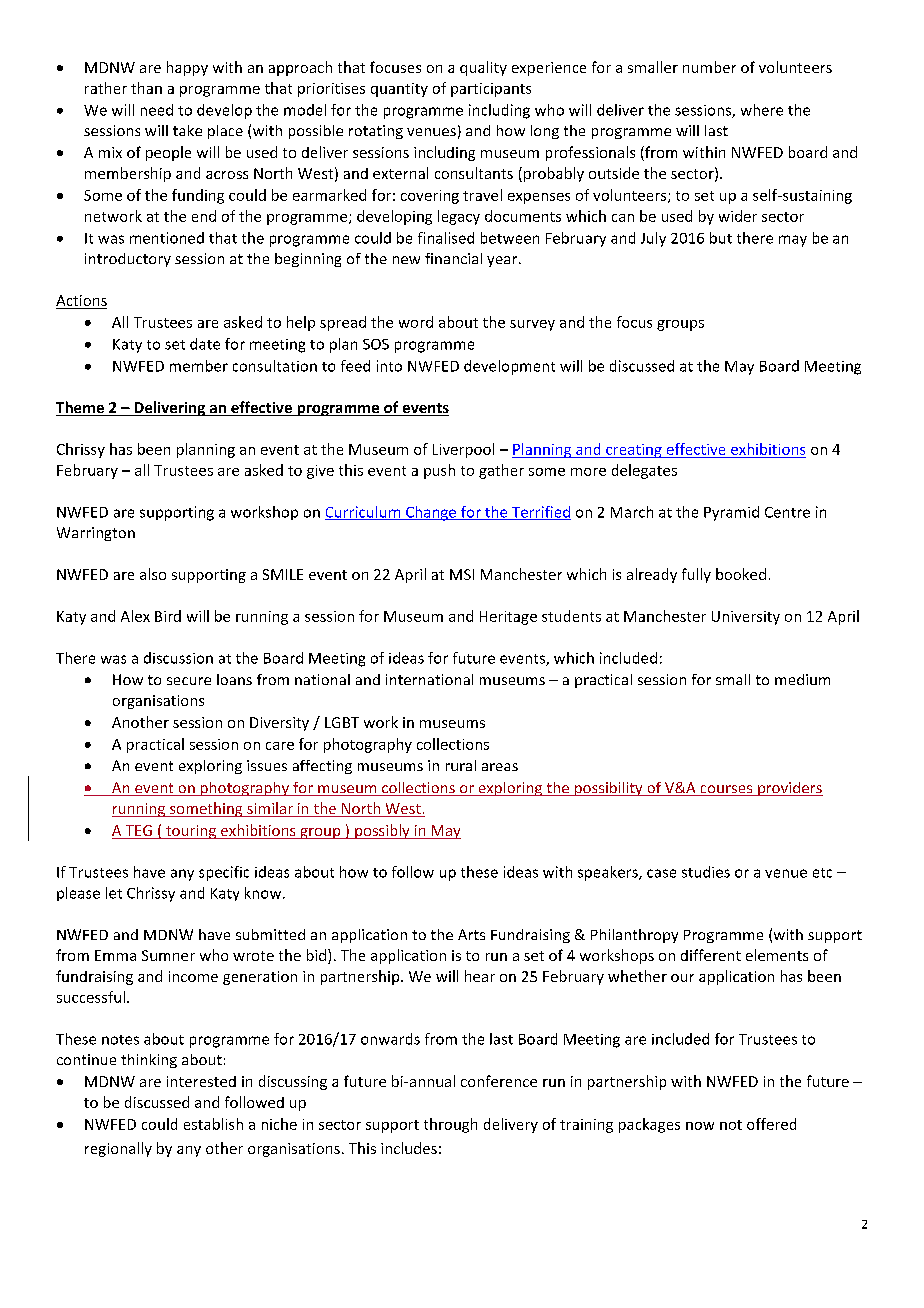 The image size is (924, 1308). What do you see at coordinates (706, 872) in the document?
I see `studies` at bounding box center [706, 872].
